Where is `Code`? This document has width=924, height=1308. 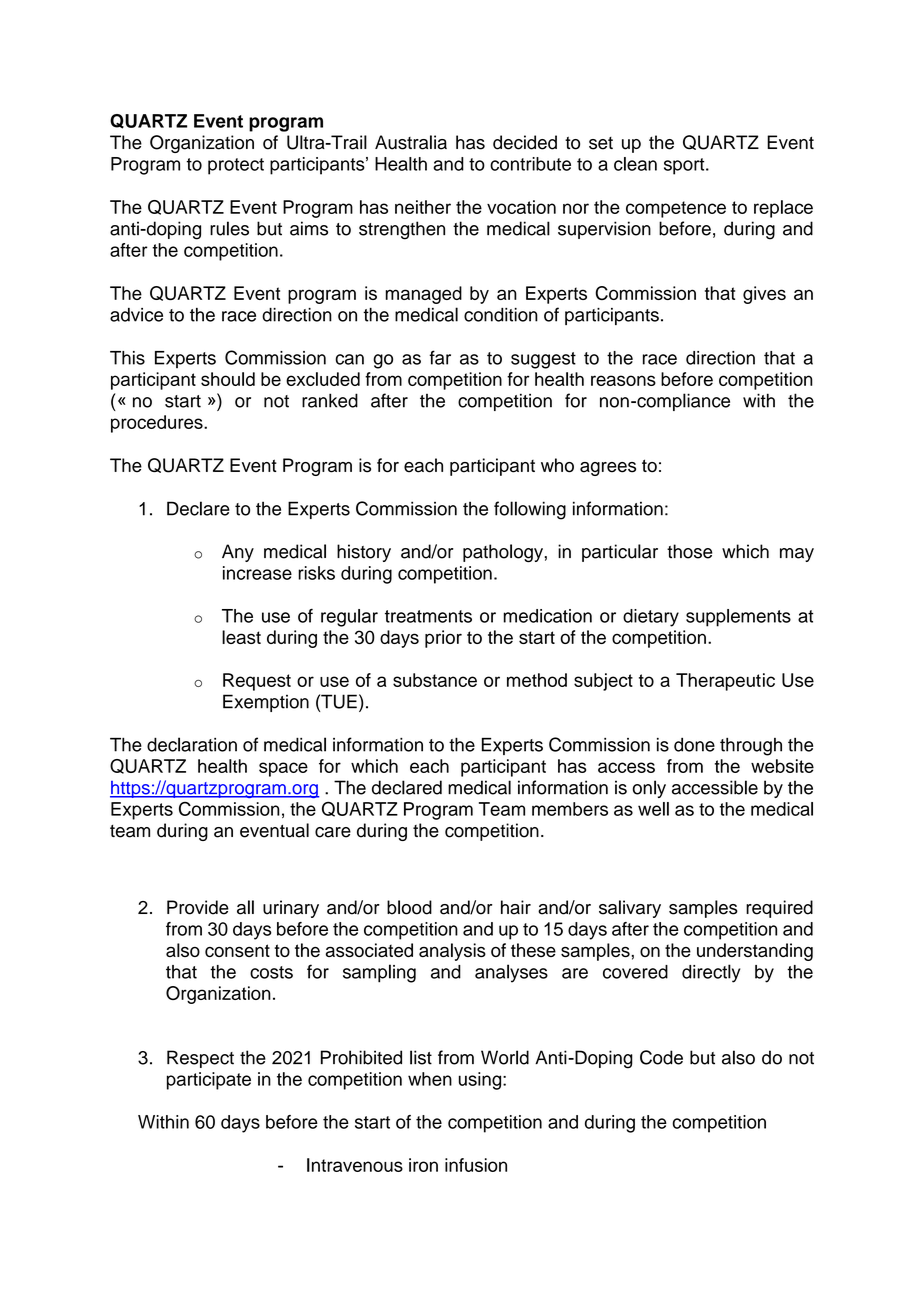
Code is located at coordinates (661, 1057).
